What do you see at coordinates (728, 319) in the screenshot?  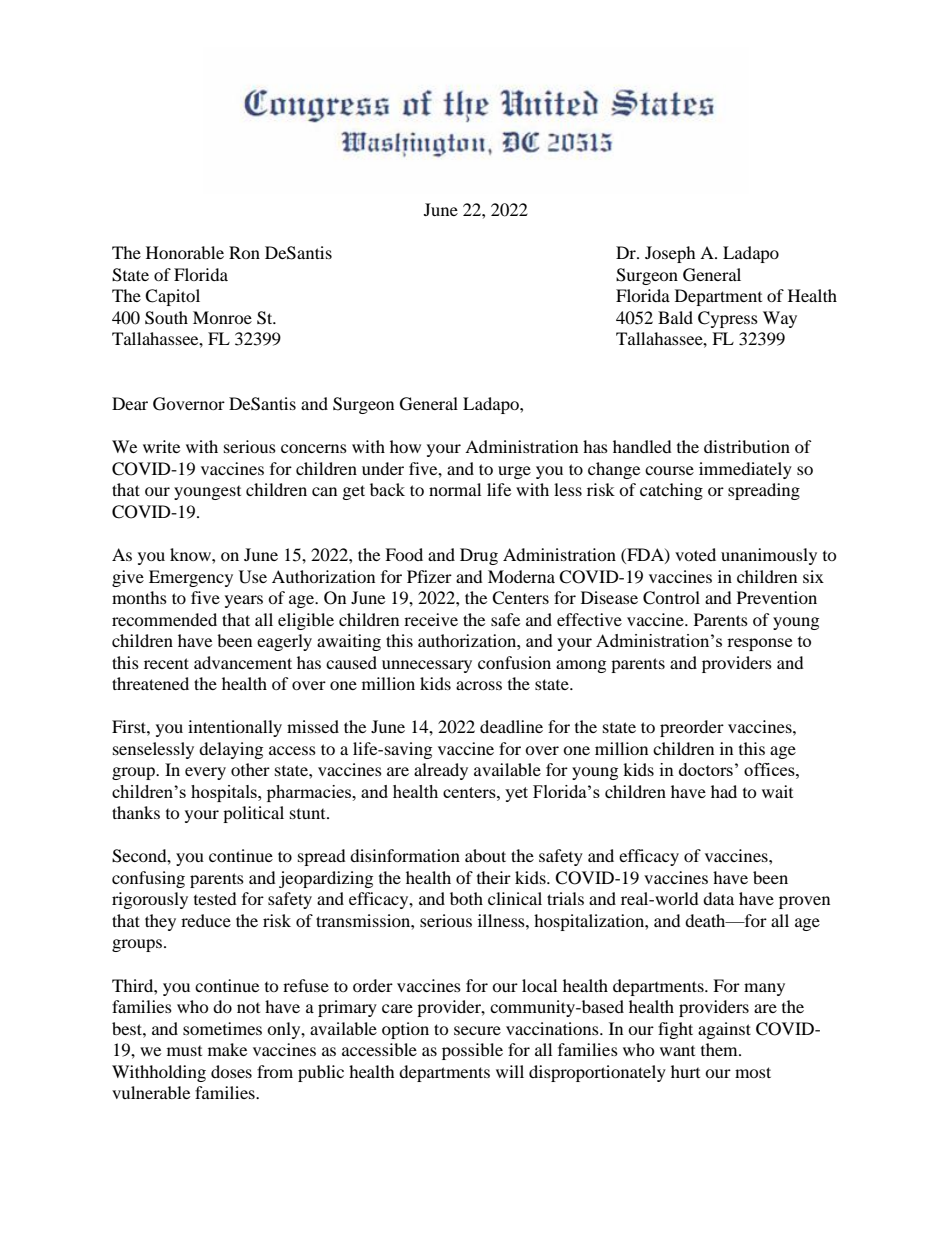 I see `Cypress` at bounding box center [728, 319].
